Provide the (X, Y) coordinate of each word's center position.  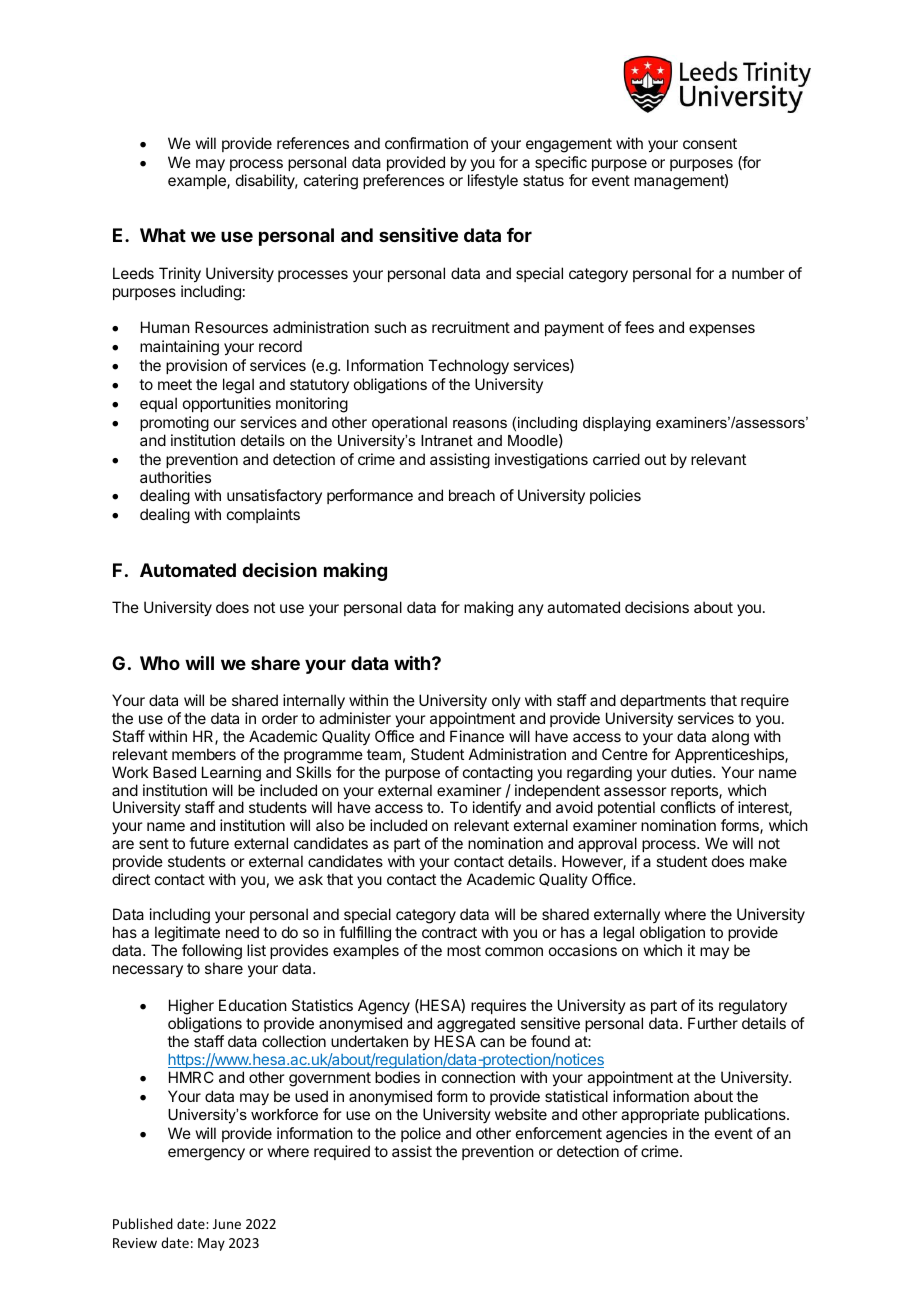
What (163, 235)
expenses (722, 330)
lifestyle (493, 181)
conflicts (688, 807)
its (706, 1005)
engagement (569, 145)
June (227, 1224)
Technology (468, 367)
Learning (231, 774)
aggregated (476, 1025)
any (531, 610)
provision (196, 366)
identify (497, 808)
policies (615, 496)
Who (160, 663)
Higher (191, 1007)
